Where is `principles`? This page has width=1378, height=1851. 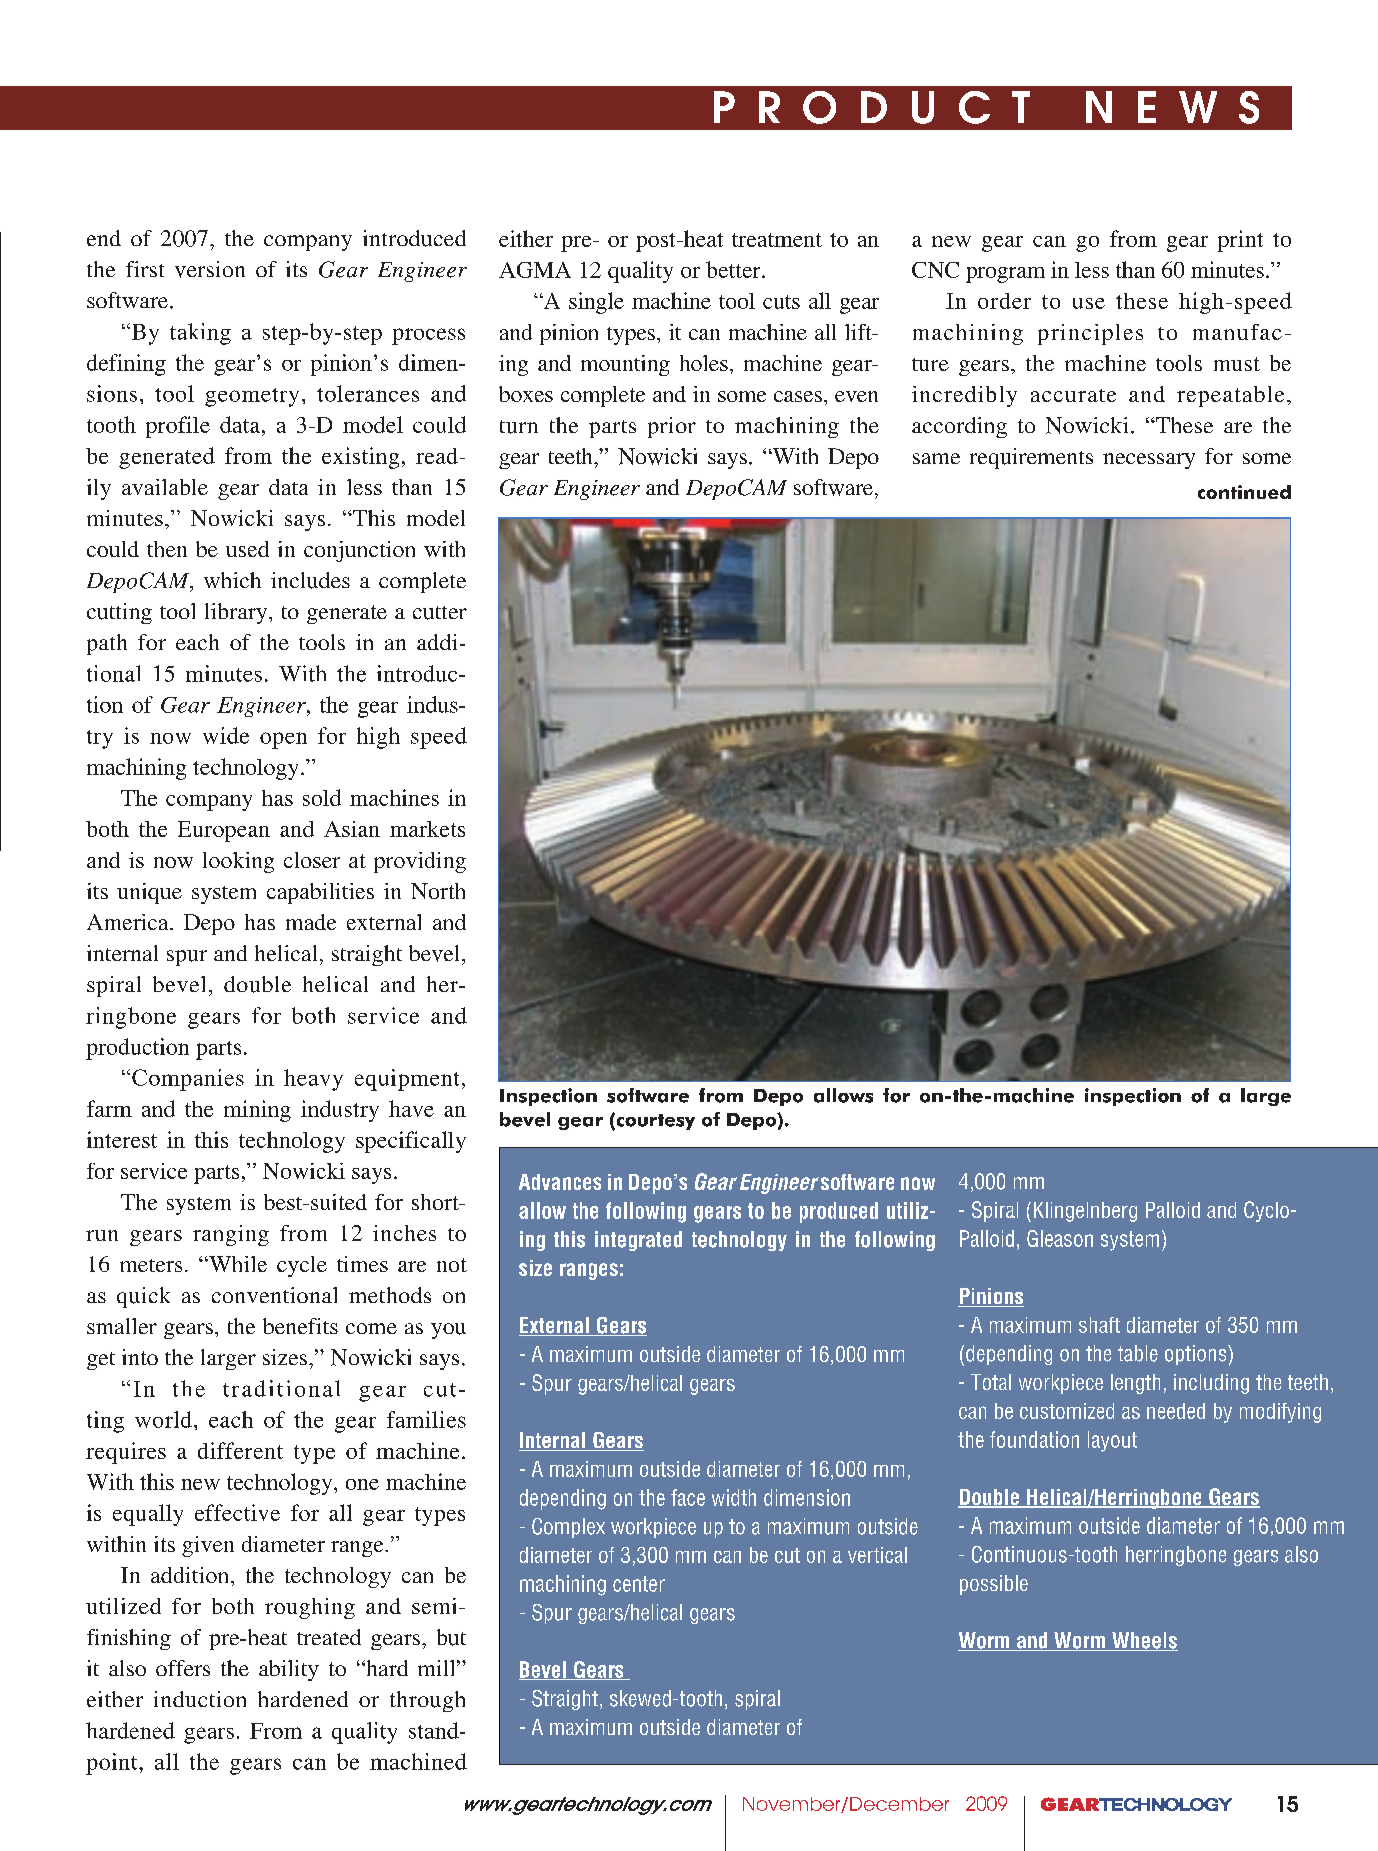 principles is located at coordinates (1090, 334).
